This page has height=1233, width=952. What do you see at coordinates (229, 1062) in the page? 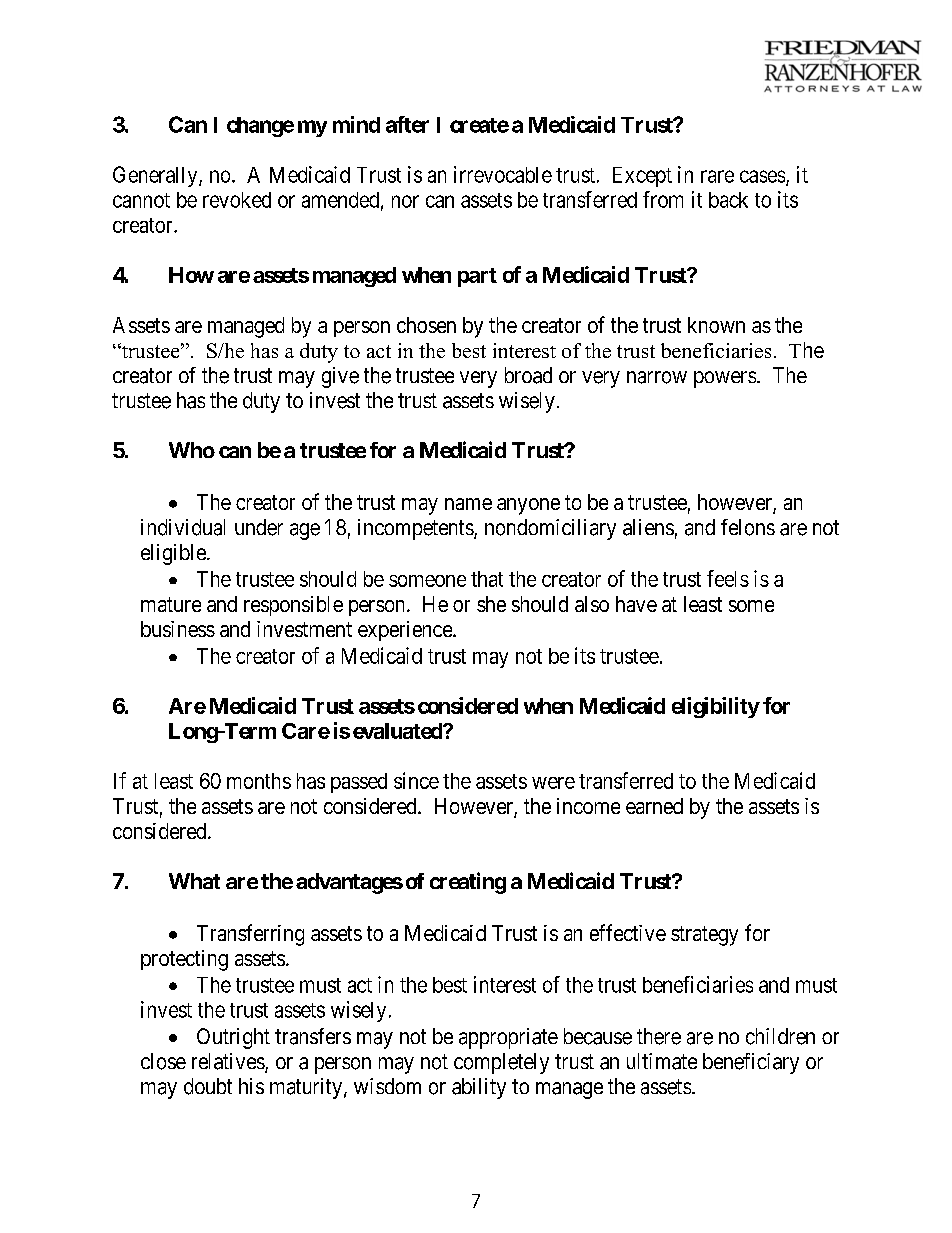
I see `relatives` at bounding box center [229, 1062].
